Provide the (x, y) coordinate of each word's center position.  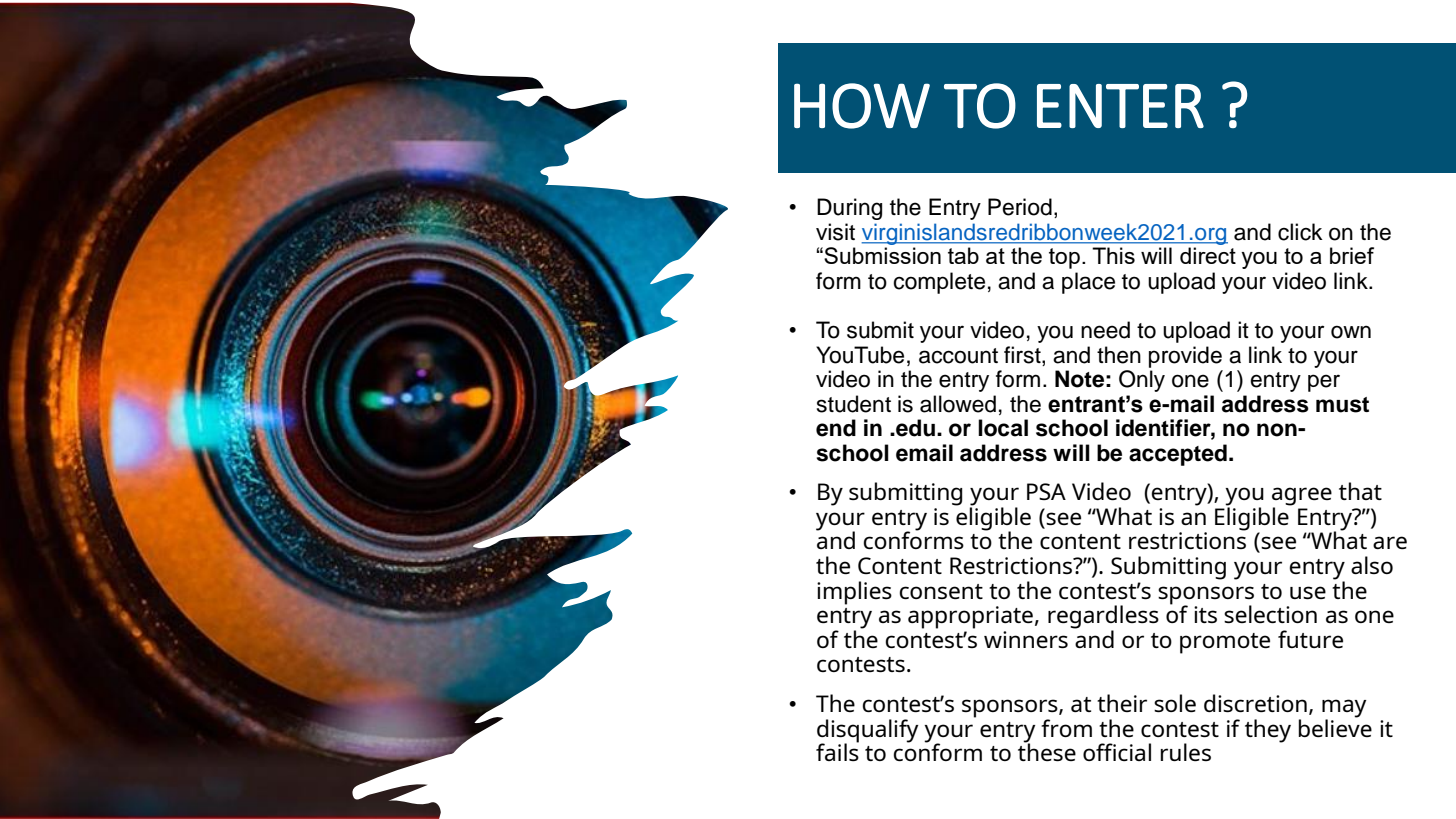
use (1308, 592)
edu (914, 428)
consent (941, 591)
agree (1302, 497)
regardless (1103, 618)
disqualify (868, 732)
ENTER (1120, 106)
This (1113, 255)
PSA (1046, 491)
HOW (862, 106)
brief (1352, 255)
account (958, 356)
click (1300, 232)
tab (963, 255)
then (1119, 355)
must (1342, 405)
